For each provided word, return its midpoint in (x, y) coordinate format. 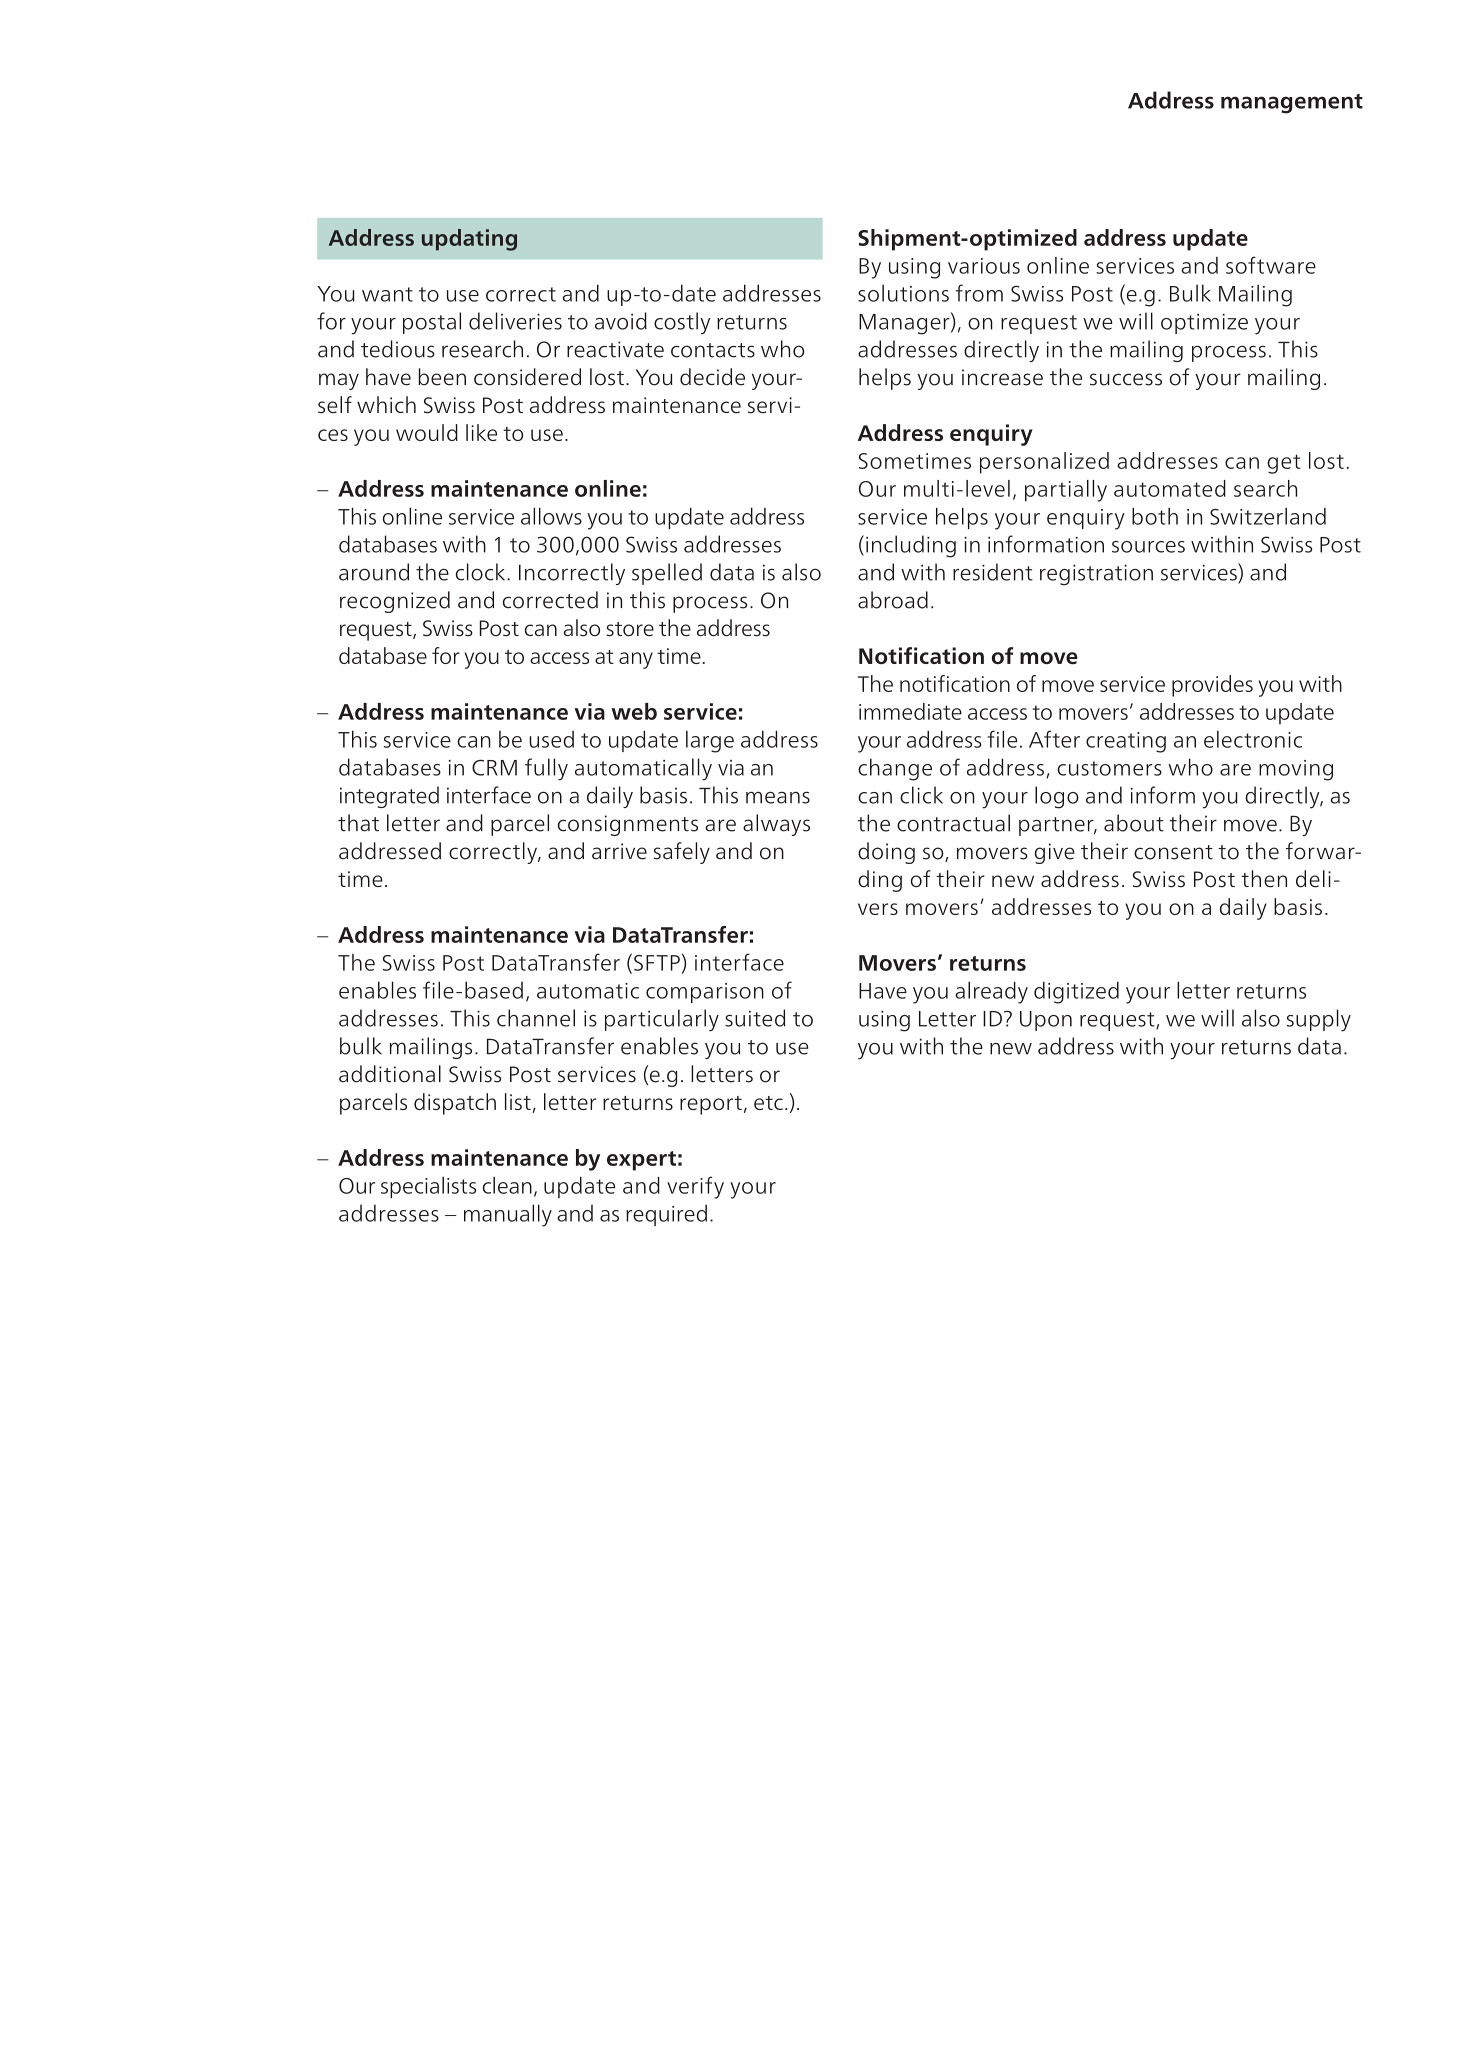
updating (469, 240)
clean (507, 1185)
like (481, 432)
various (984, 266)
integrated (389, 797)
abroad (893, 600)
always (776, 825)
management (1292, 104)
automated (1170, 488)
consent (1173, 852)
